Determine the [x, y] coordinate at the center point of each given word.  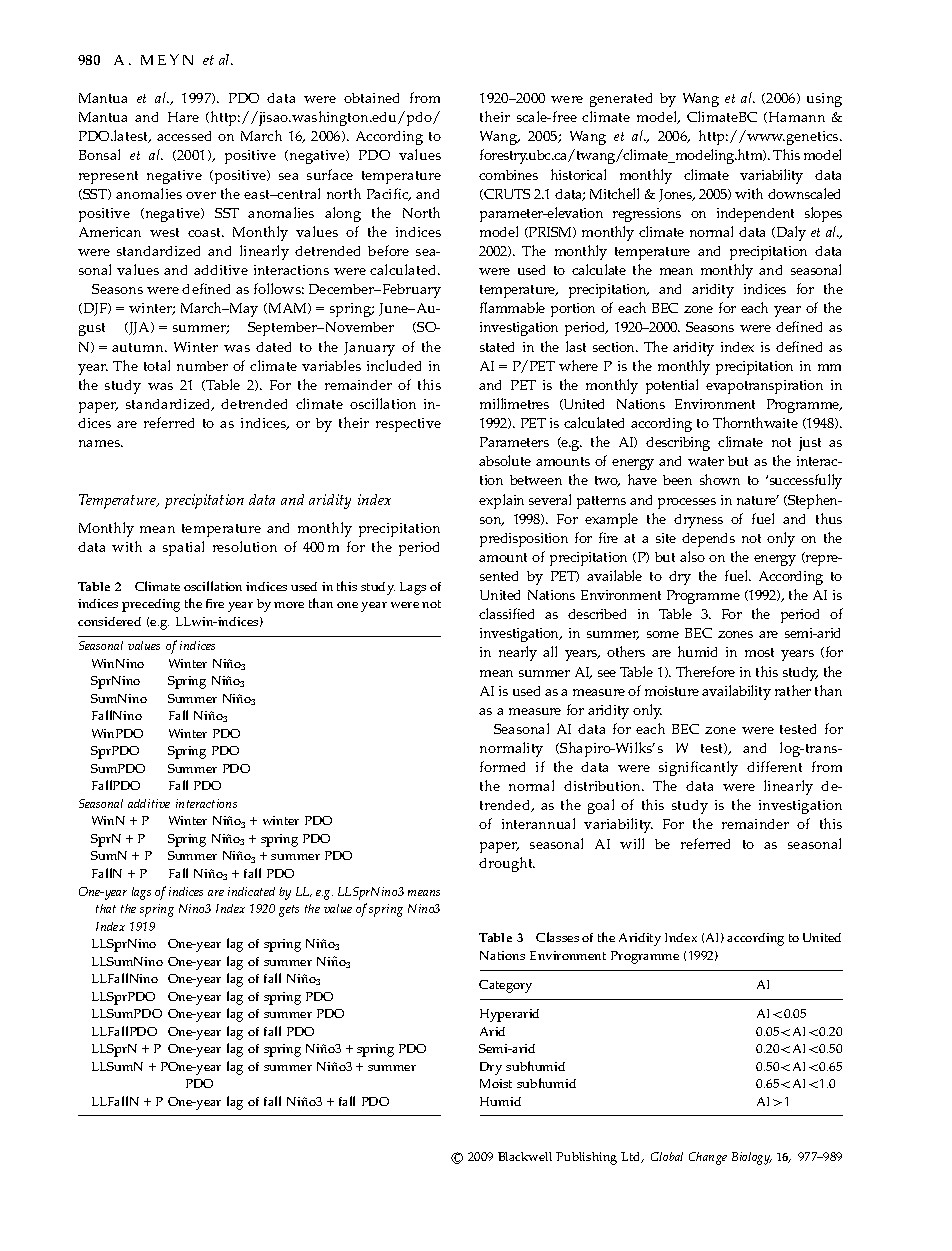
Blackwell [525, 1156]
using [824, 100]
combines [508, 175]
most [759, 652]
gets [289, 911]
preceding [151, 605]
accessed [184, 136]
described [597, 614]
